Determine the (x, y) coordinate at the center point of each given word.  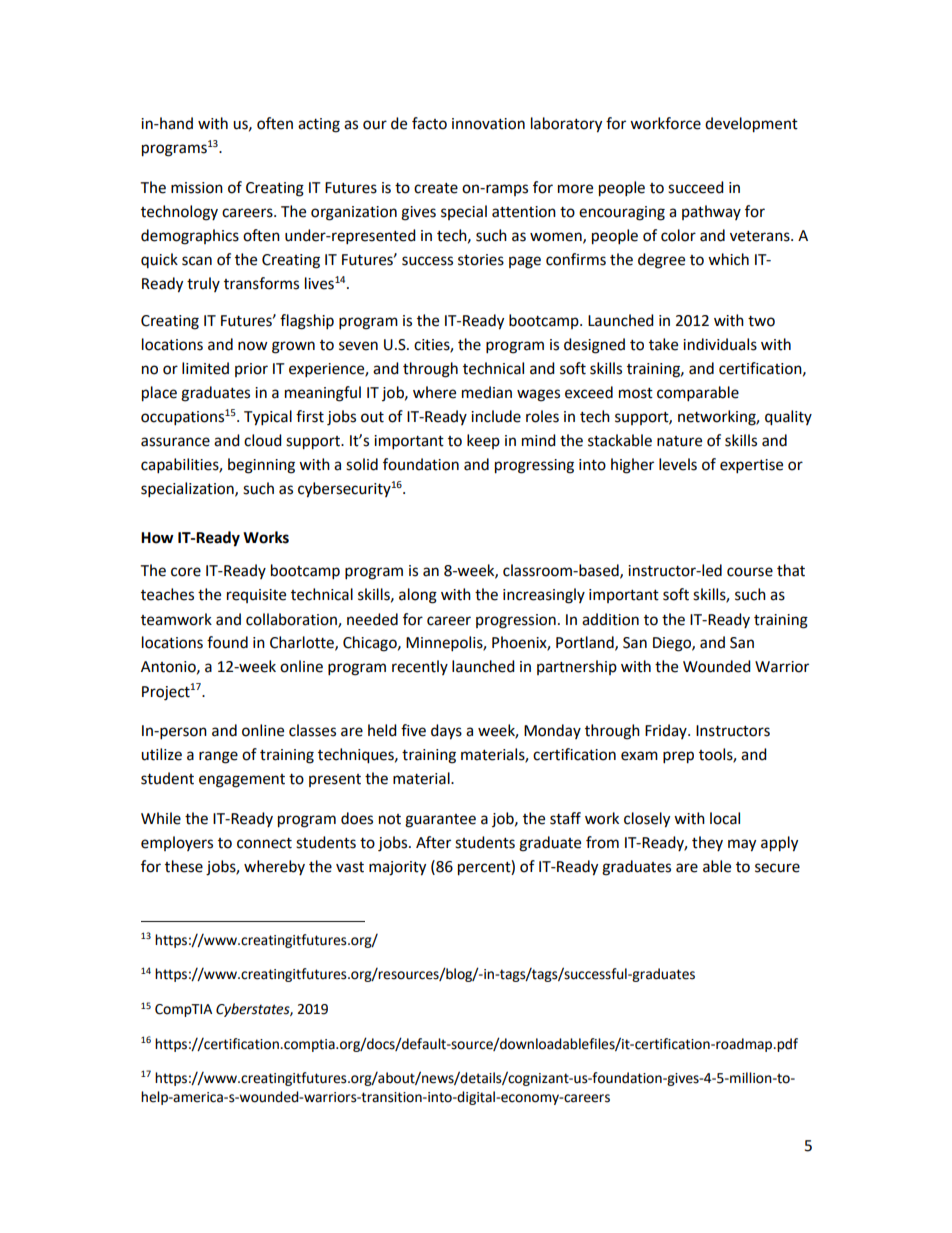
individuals (720, 344)
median (487, 392)
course (750, 572)
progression (516, 621)
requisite (256, 596)
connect (264, 843)
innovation (488, 124)
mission (197, 188)
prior (251, 370)
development (751, 125)
